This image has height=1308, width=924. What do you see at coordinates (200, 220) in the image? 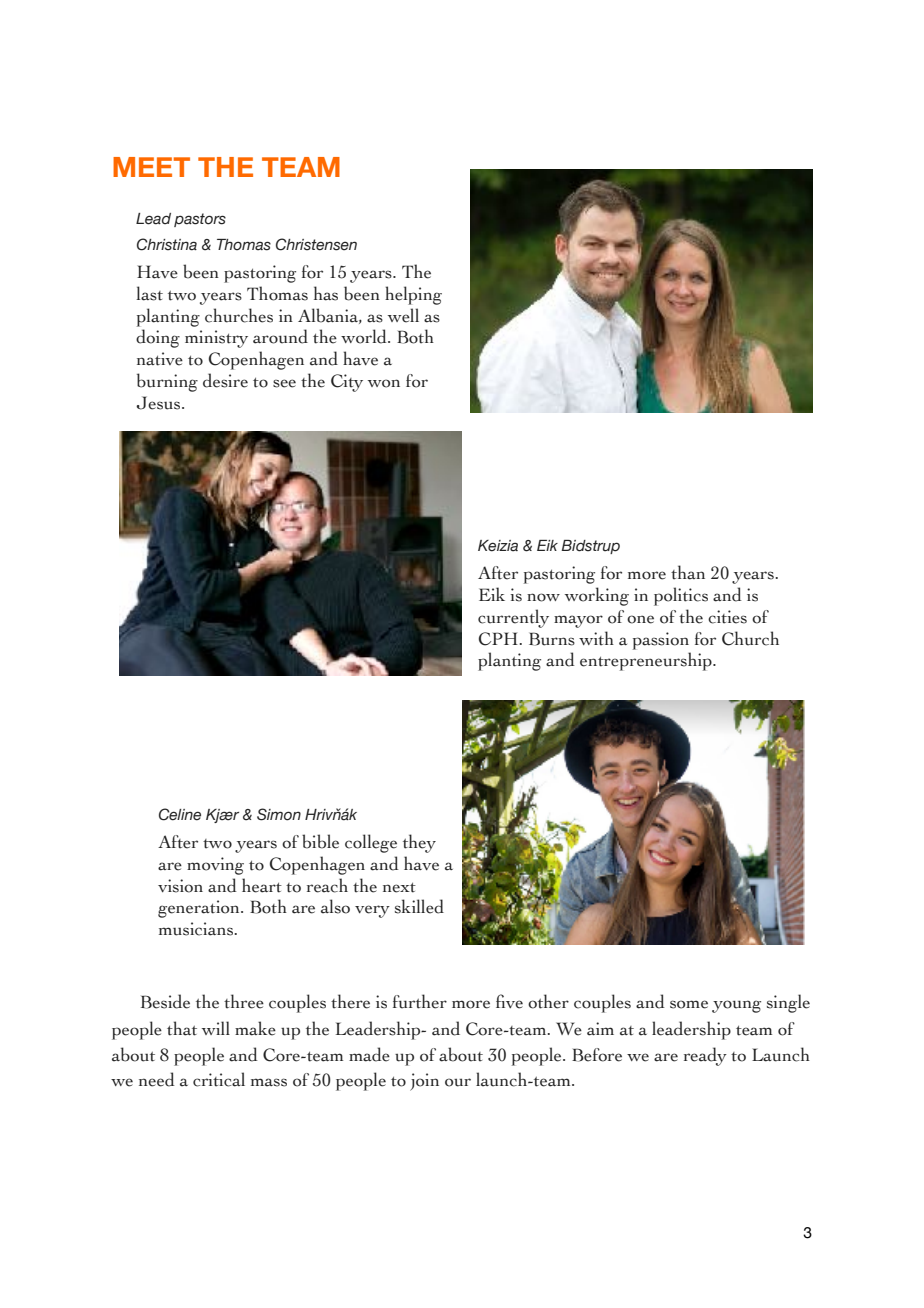
I see `pastors` at bounding box center [200, 220].
